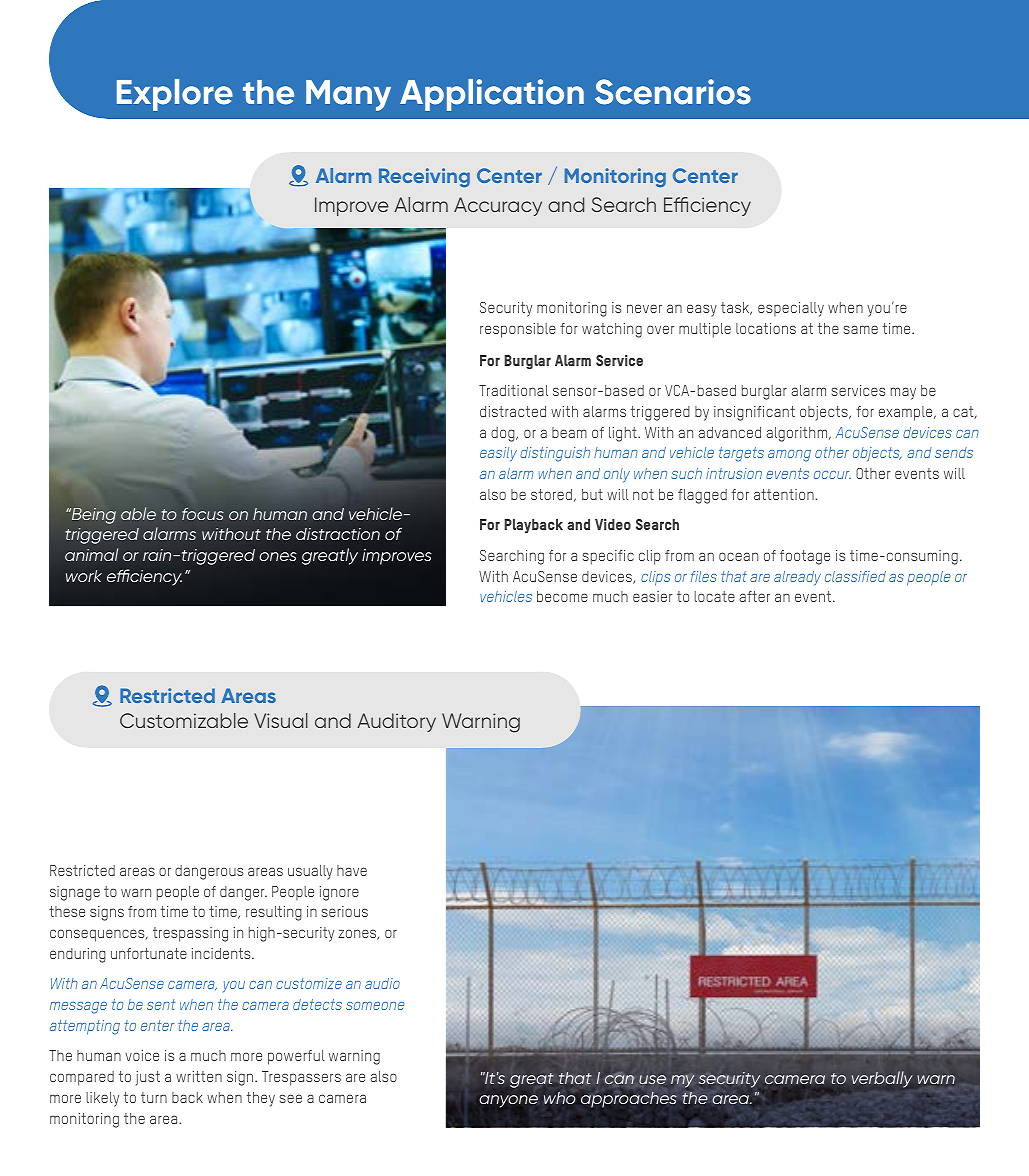 Image resolution: width=1029 pixels, height=1176 pixels. What do you see at coordinates (562, 596) in the screenshot?
I see `become` at bounding box center [562, 596].
